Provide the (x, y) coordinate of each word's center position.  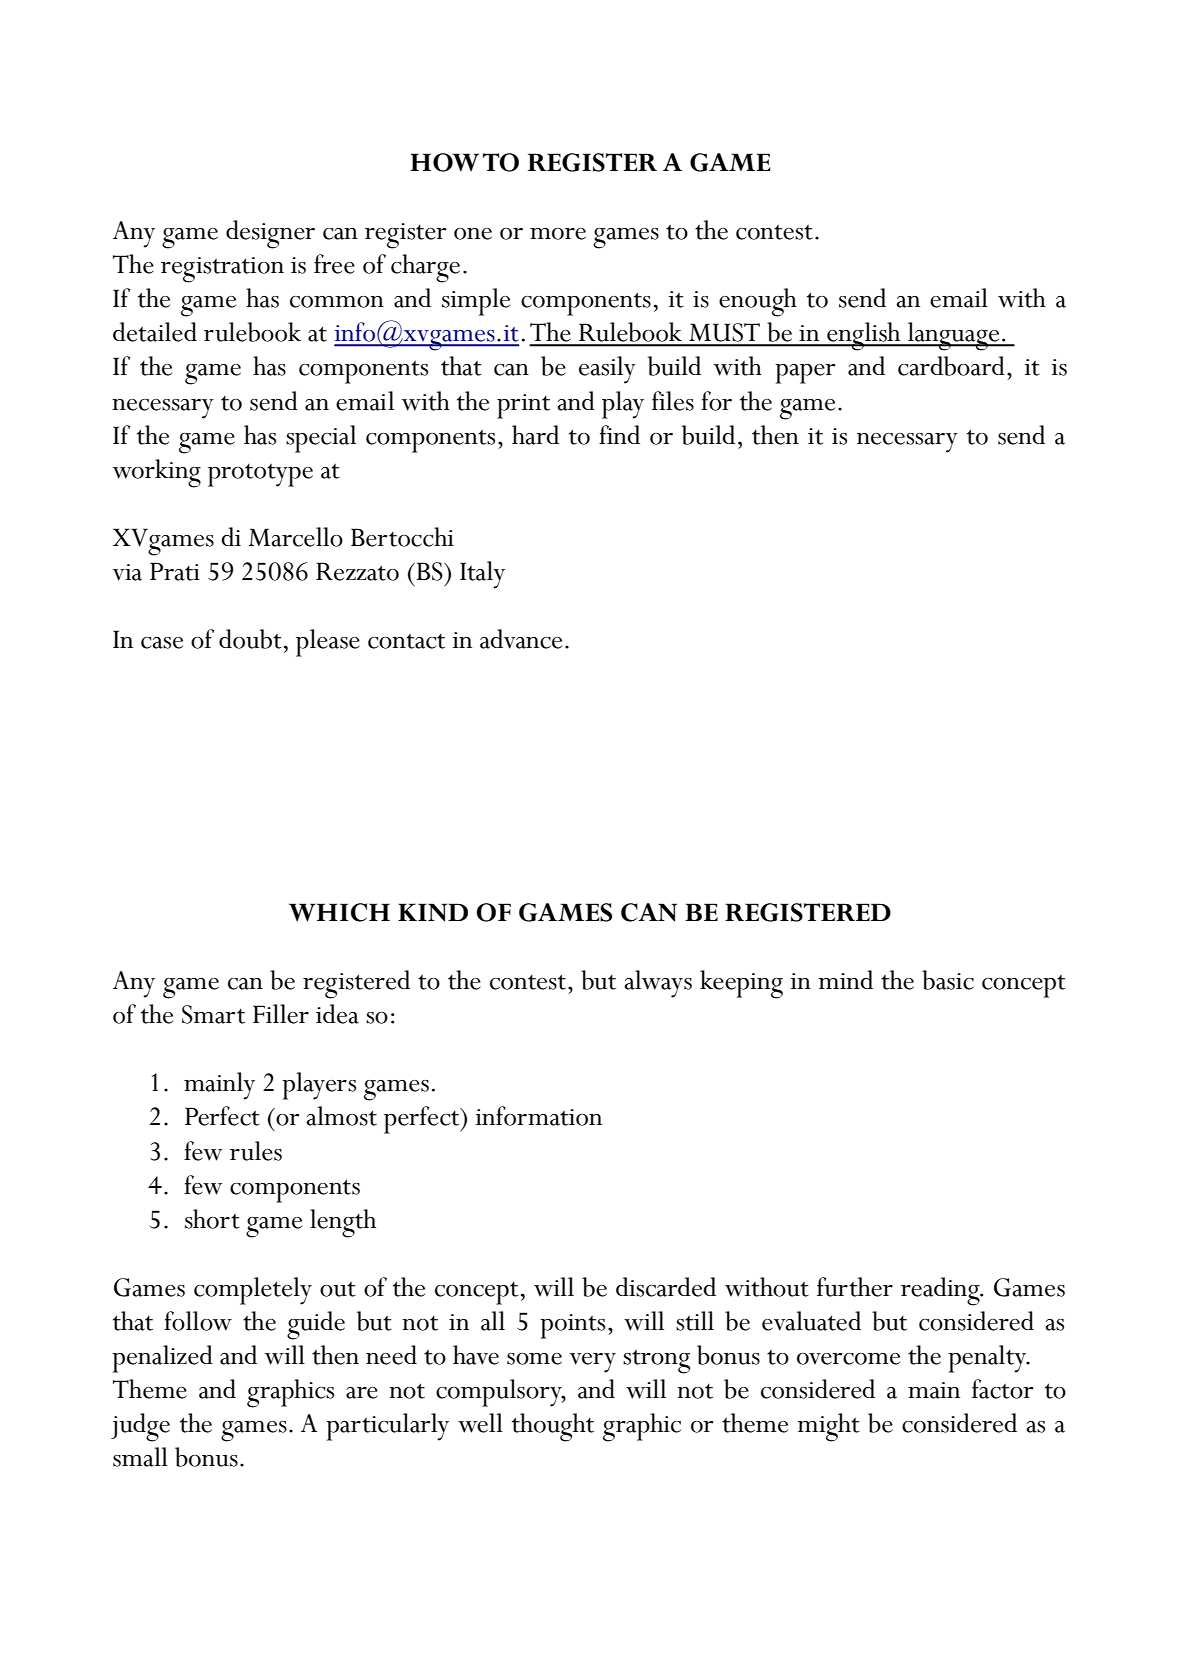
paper (805, 374)
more (558, 234)
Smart (213, 1014)
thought (553, 1427)
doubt (250, 639)
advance (521, 639)
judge (140, 1427)
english (864, 336)
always (658, 984)
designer (270, 234)
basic (948, 980)
